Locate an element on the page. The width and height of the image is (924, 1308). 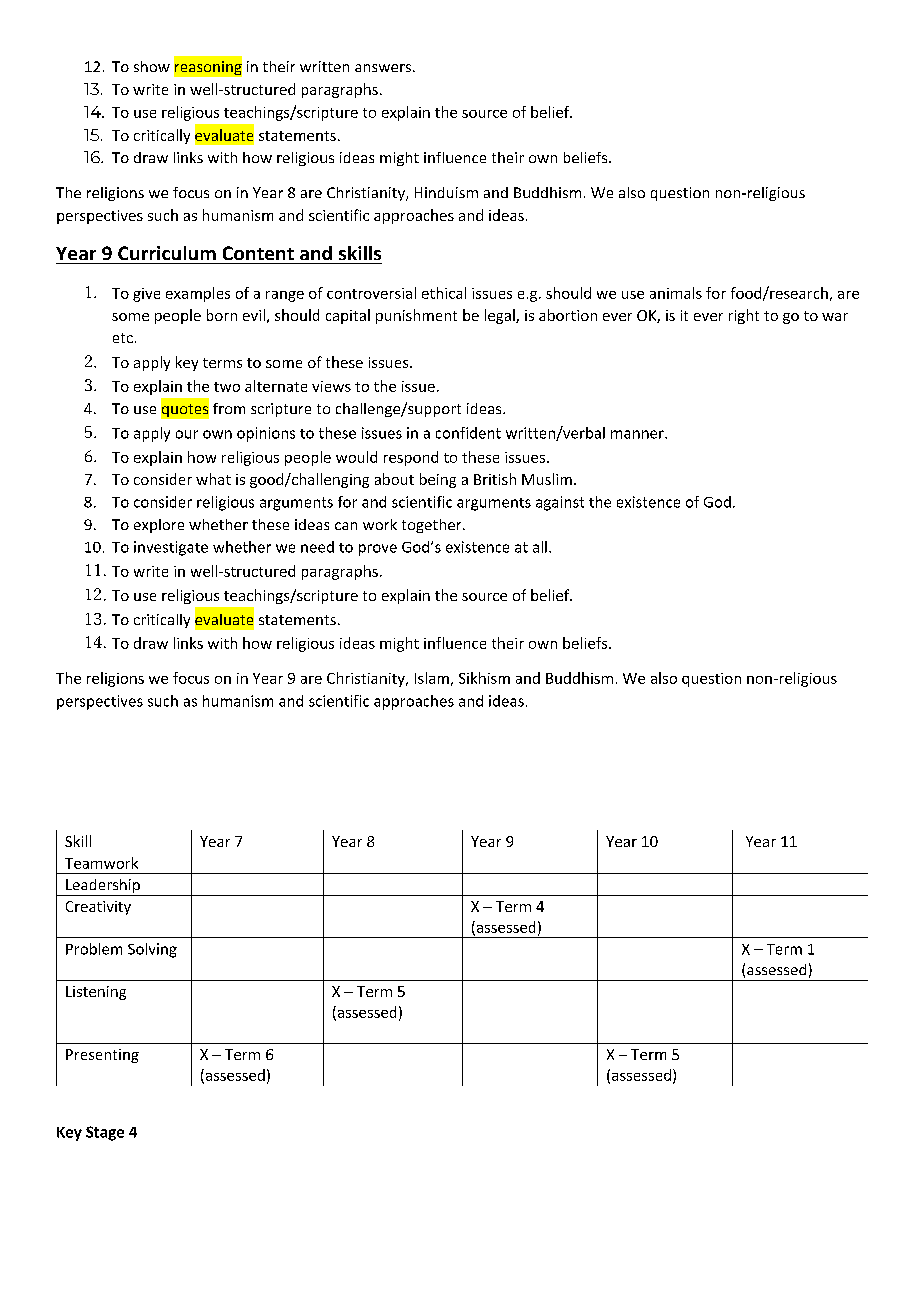
Presenting is located at coordinates (102, 1056).
